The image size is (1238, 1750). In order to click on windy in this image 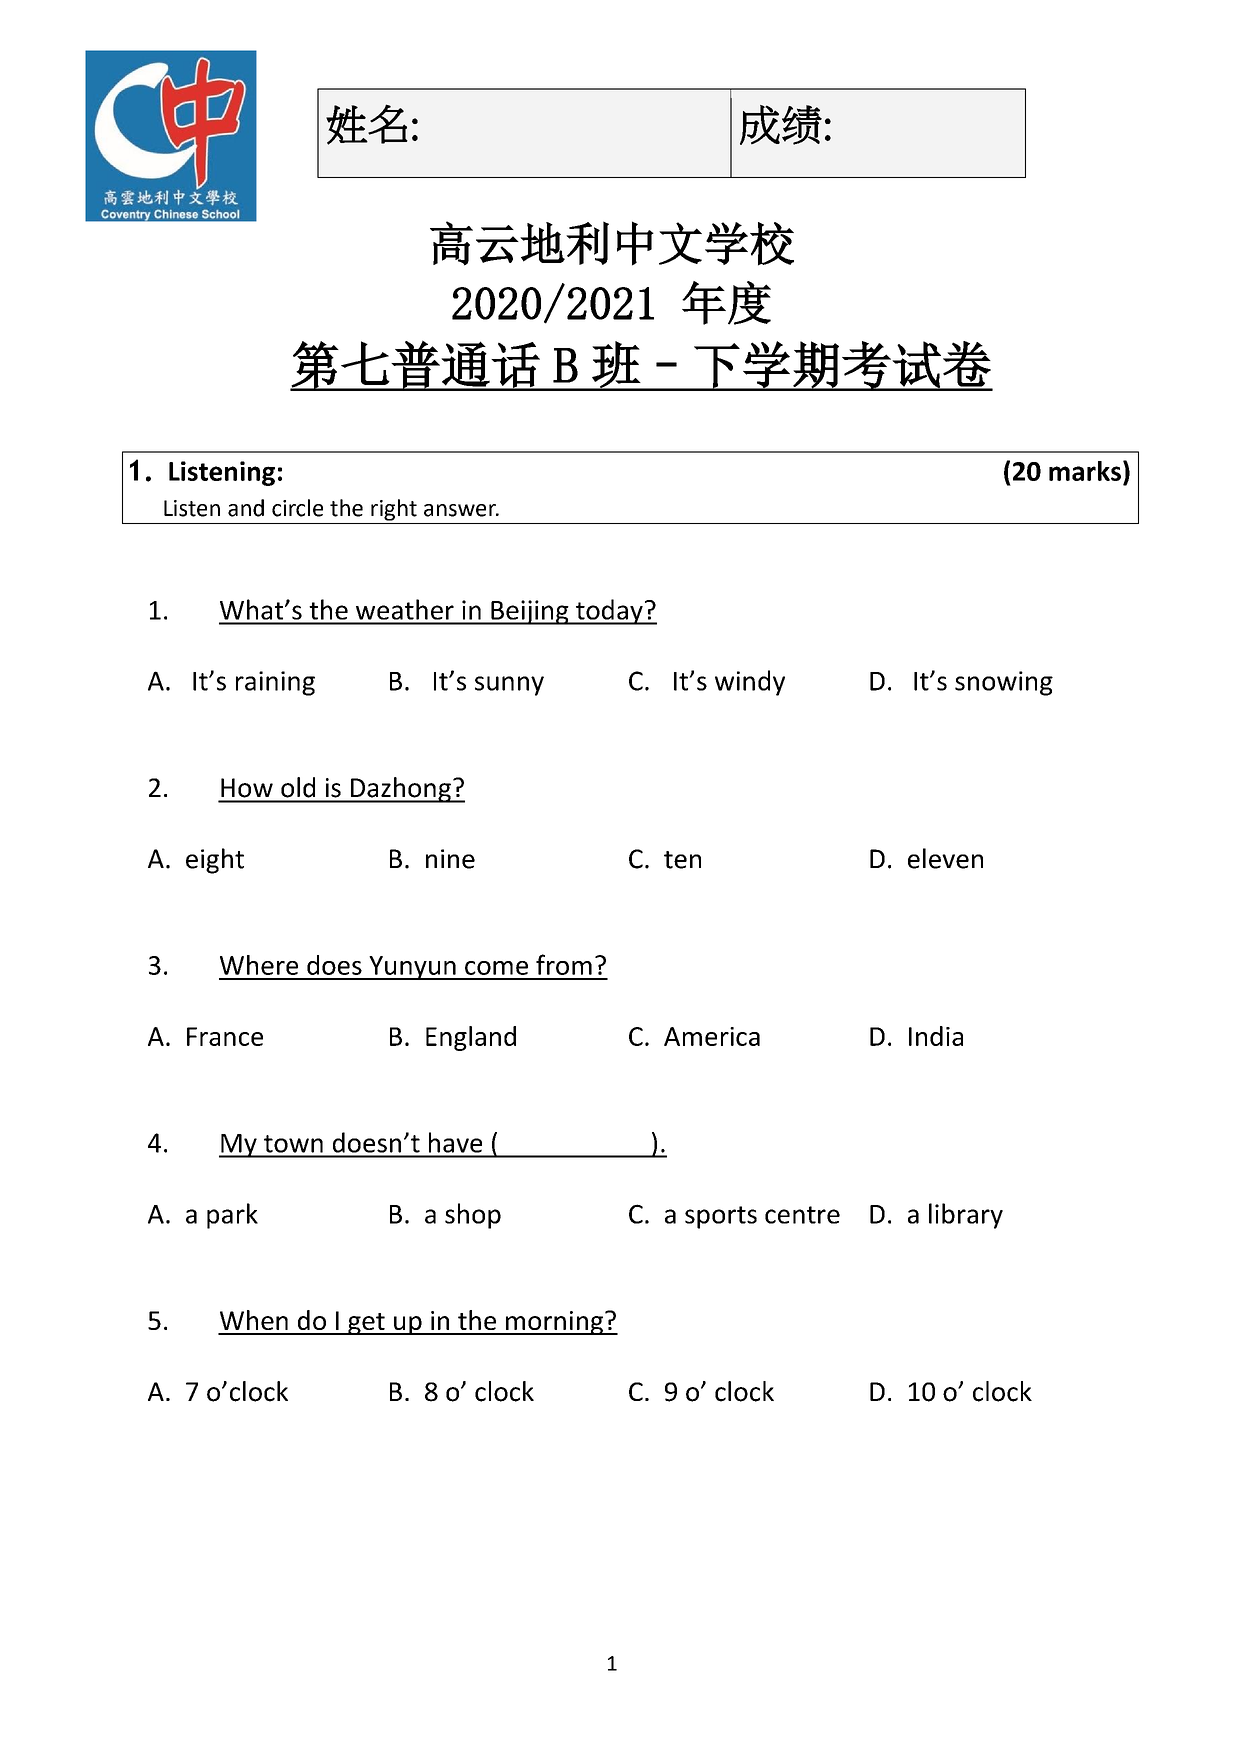, I will do `click(750, 683)`.
